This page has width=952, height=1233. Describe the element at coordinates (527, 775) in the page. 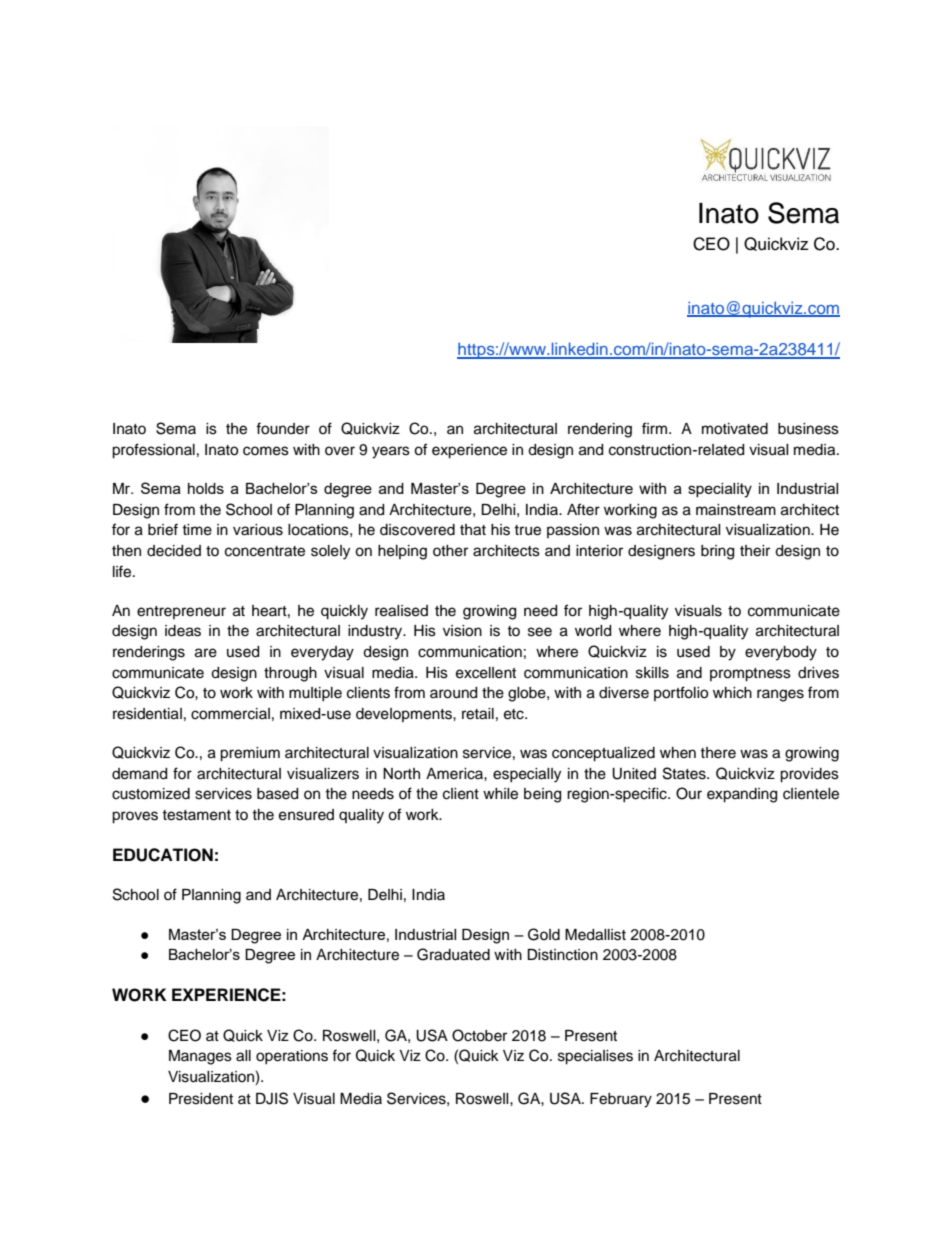

I see `especially` at that location.
